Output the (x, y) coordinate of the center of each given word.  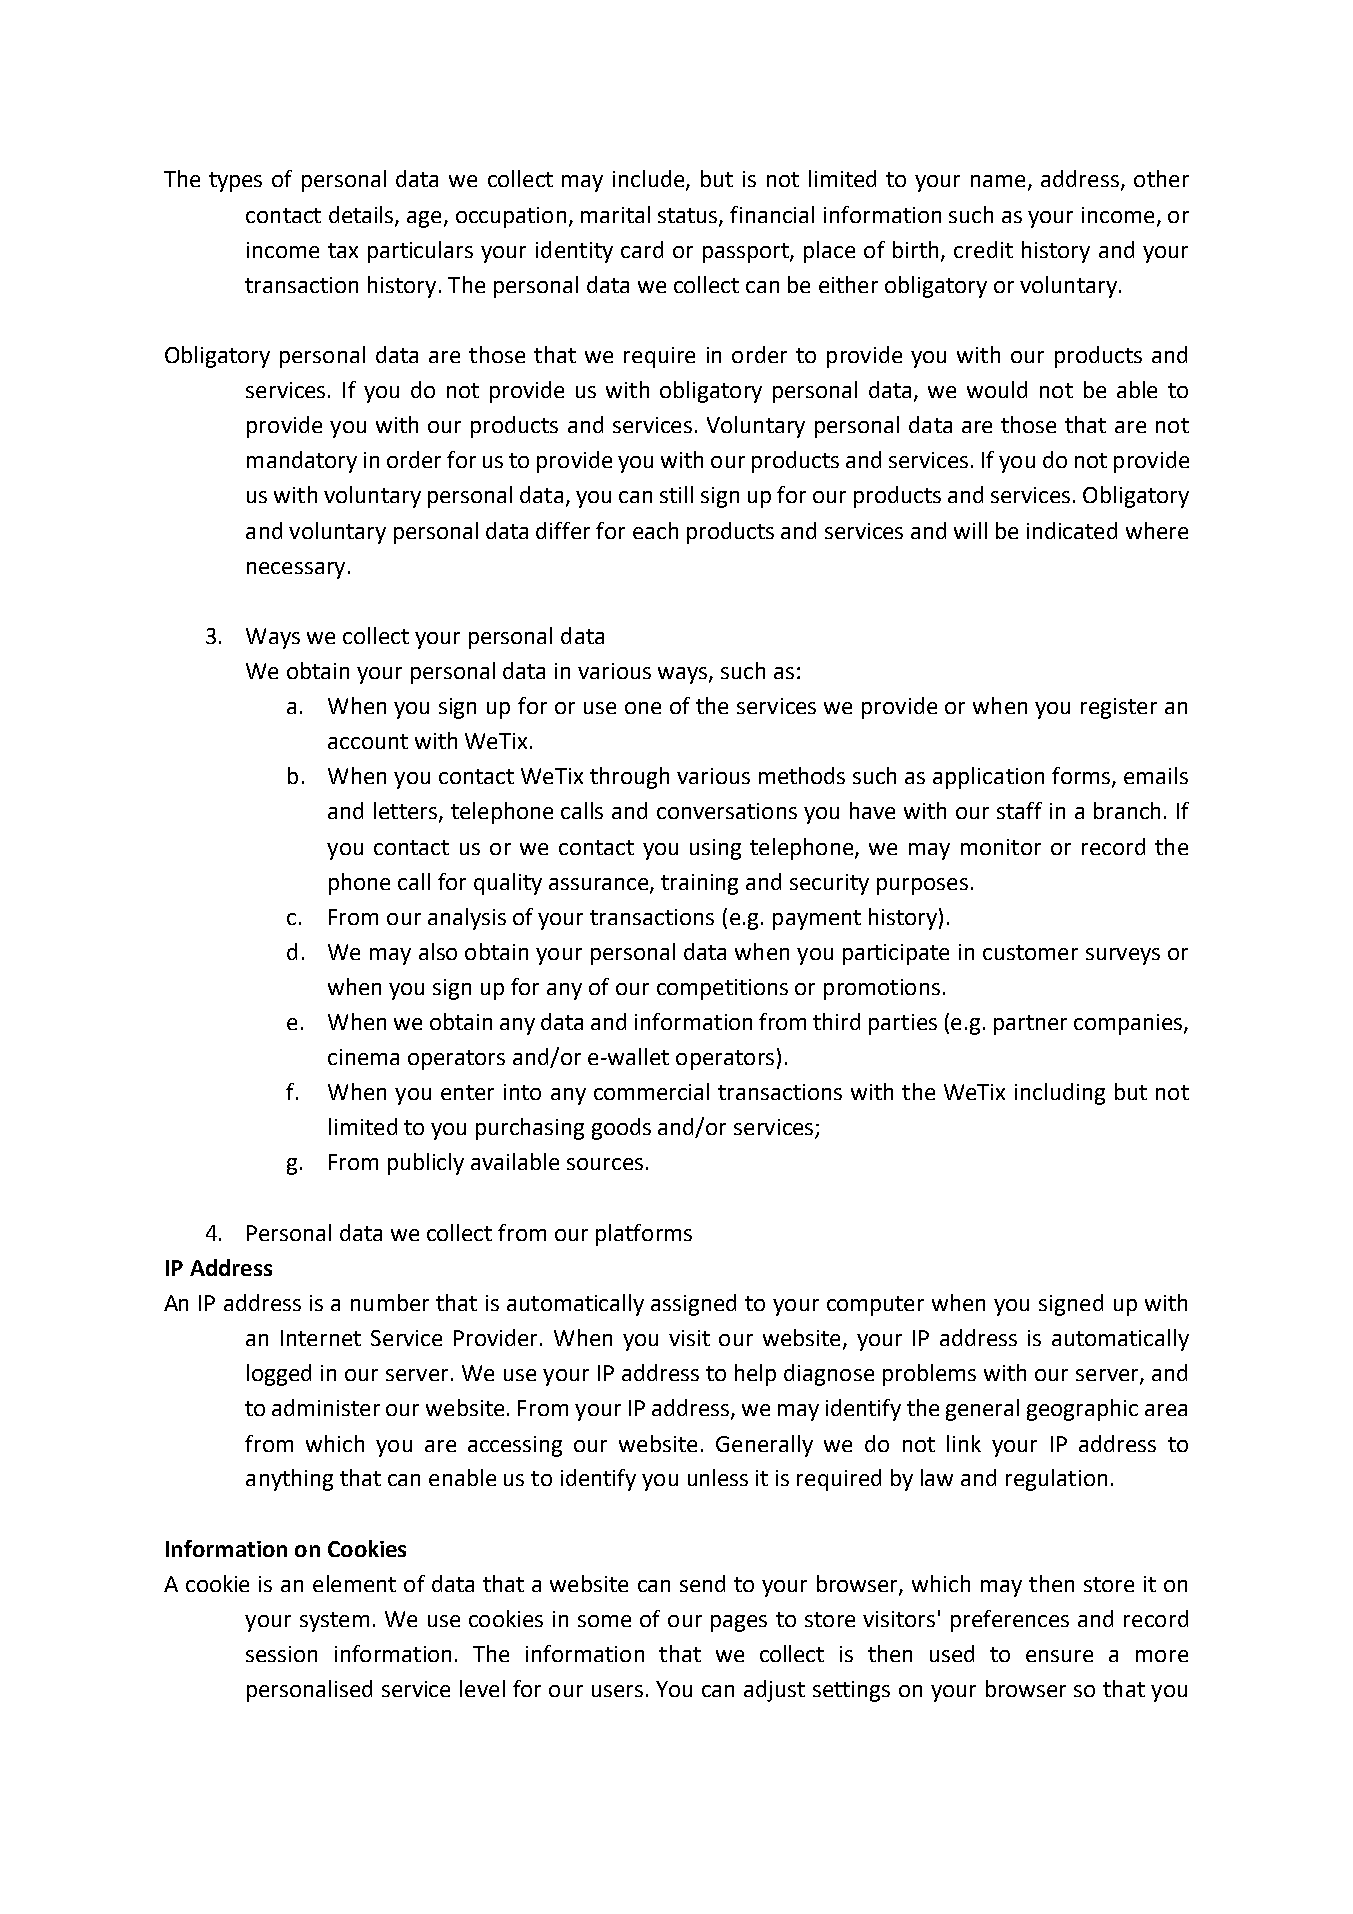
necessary (296, 570)
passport (747, 253)
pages (739, 1623)
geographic (1082, 1410)
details (362, 215)
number (390, 1302)
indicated (1072, 530)
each (655, 530)
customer (1030, 952)
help (755, 1375)
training (699, 884)
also (438, 951)
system (334, 1622)
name (998, 181)
